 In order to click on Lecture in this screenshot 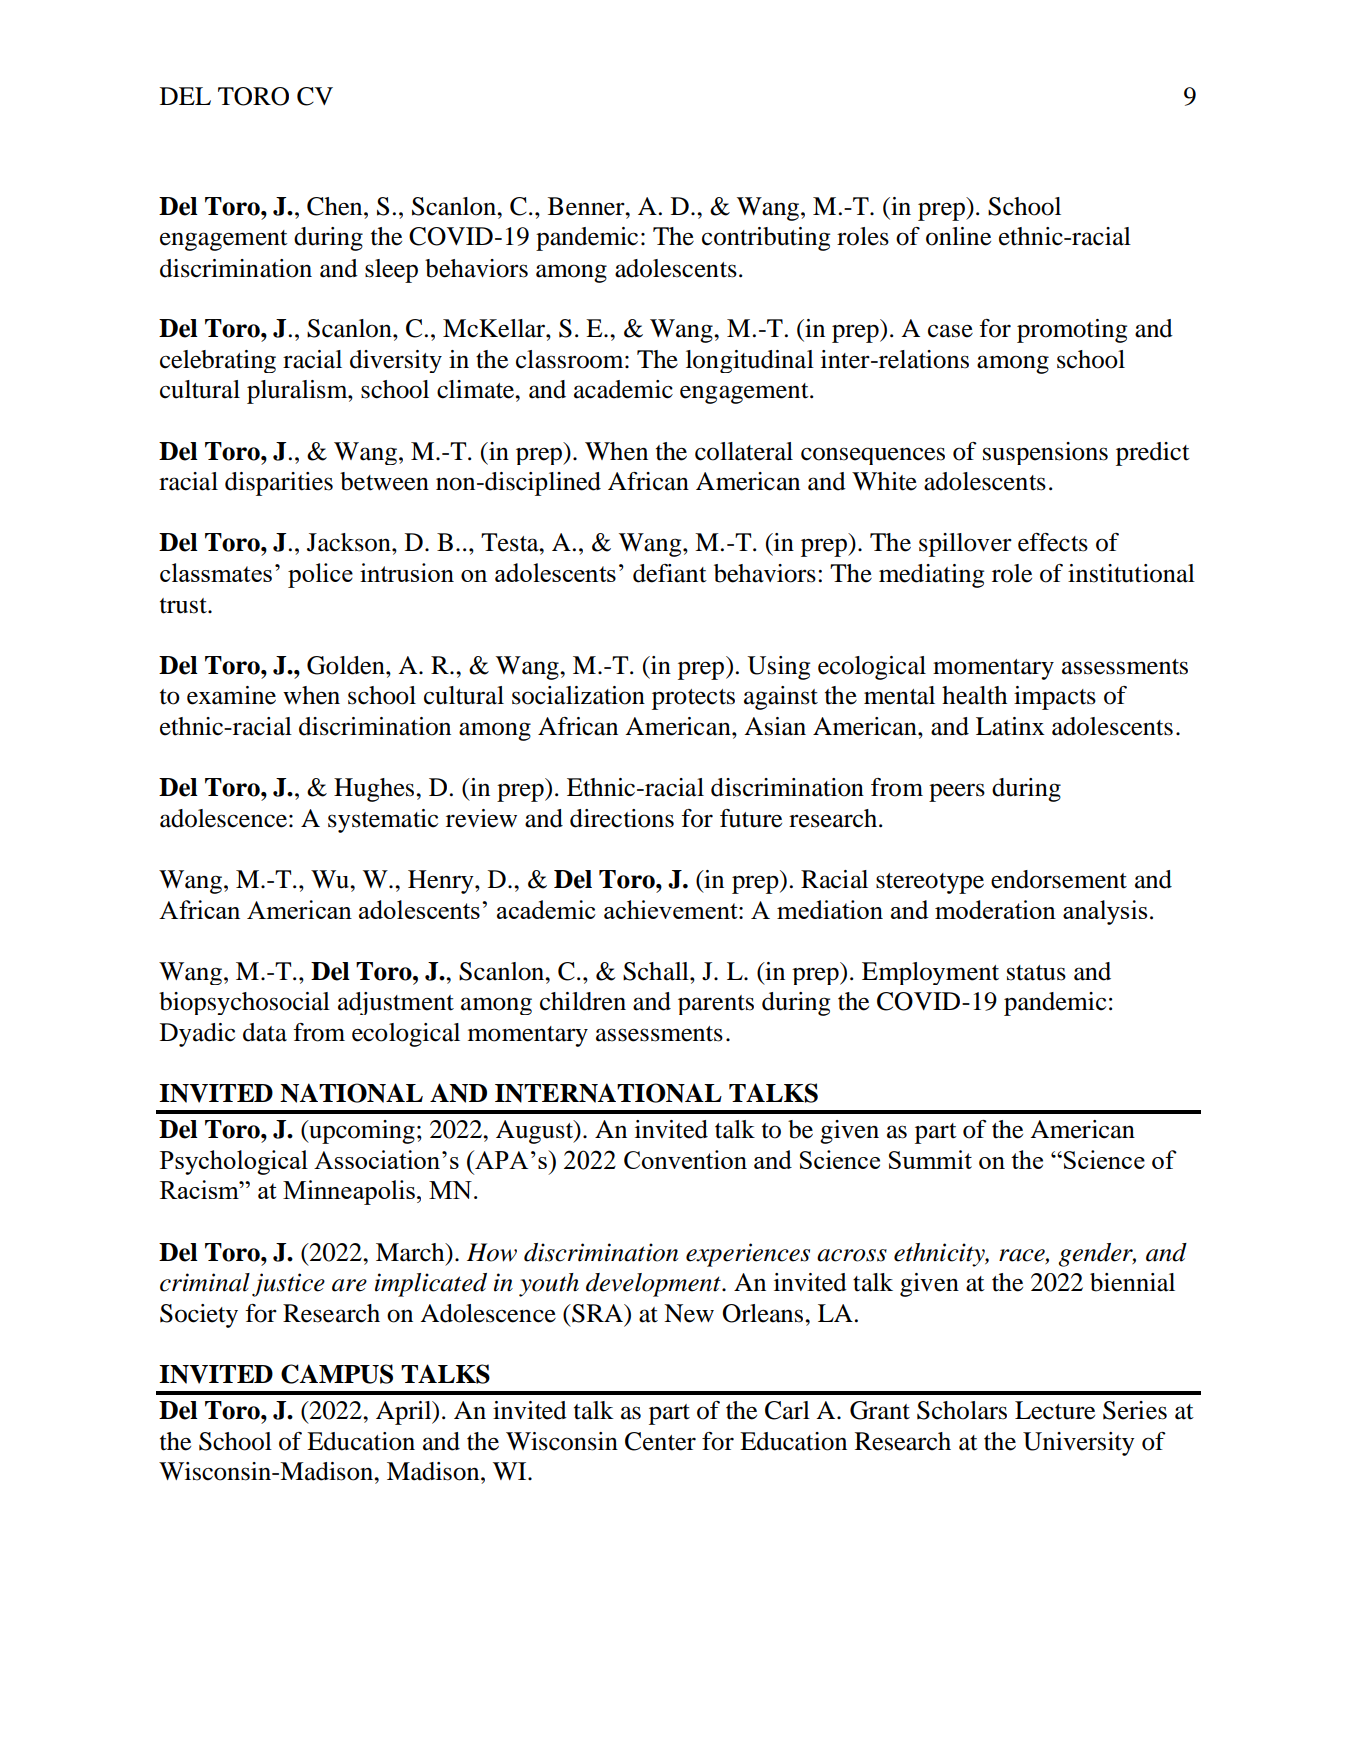, I will do `click(1055, 1410)`.
